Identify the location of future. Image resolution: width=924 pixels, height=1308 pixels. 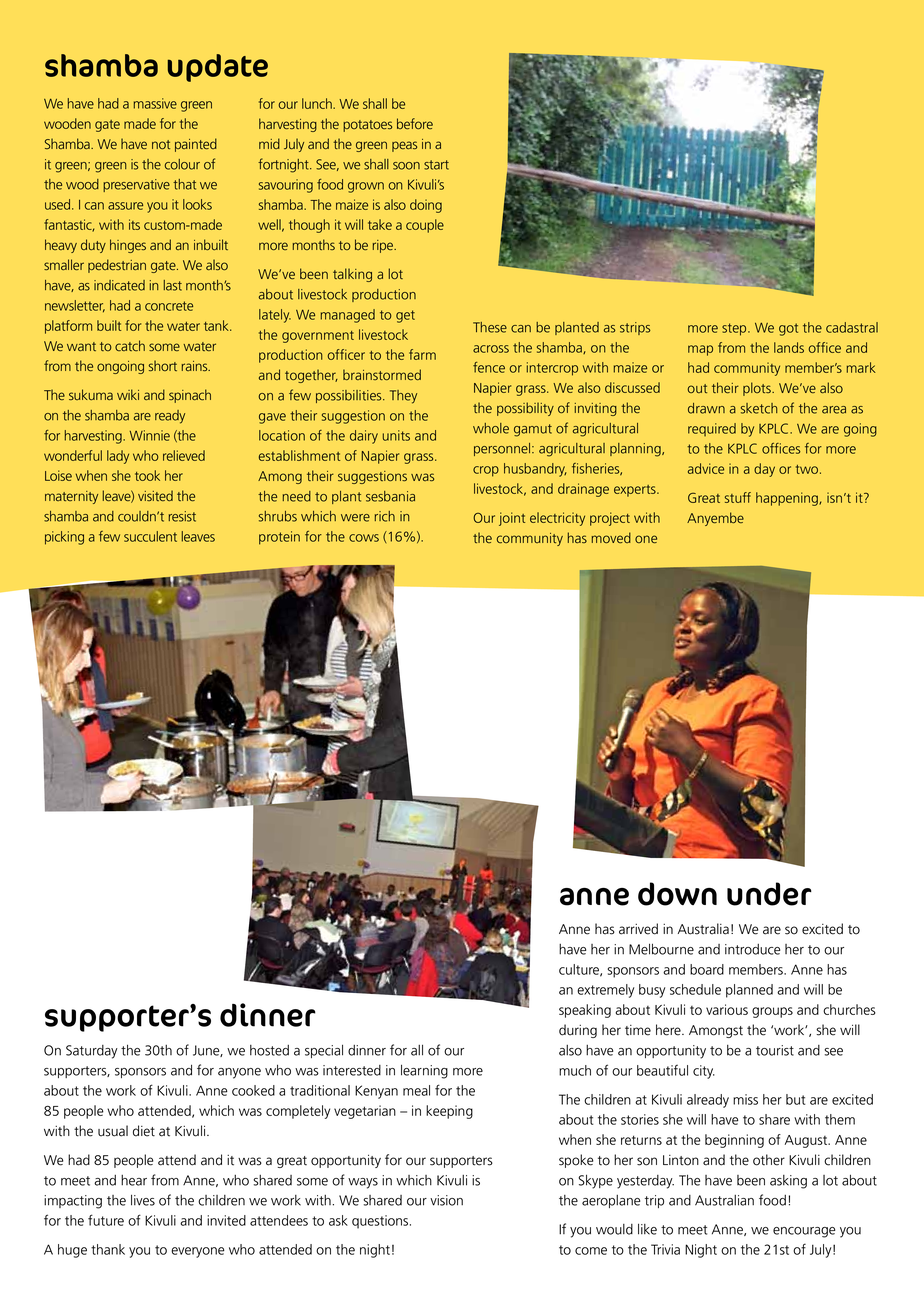
(106, 1220).
